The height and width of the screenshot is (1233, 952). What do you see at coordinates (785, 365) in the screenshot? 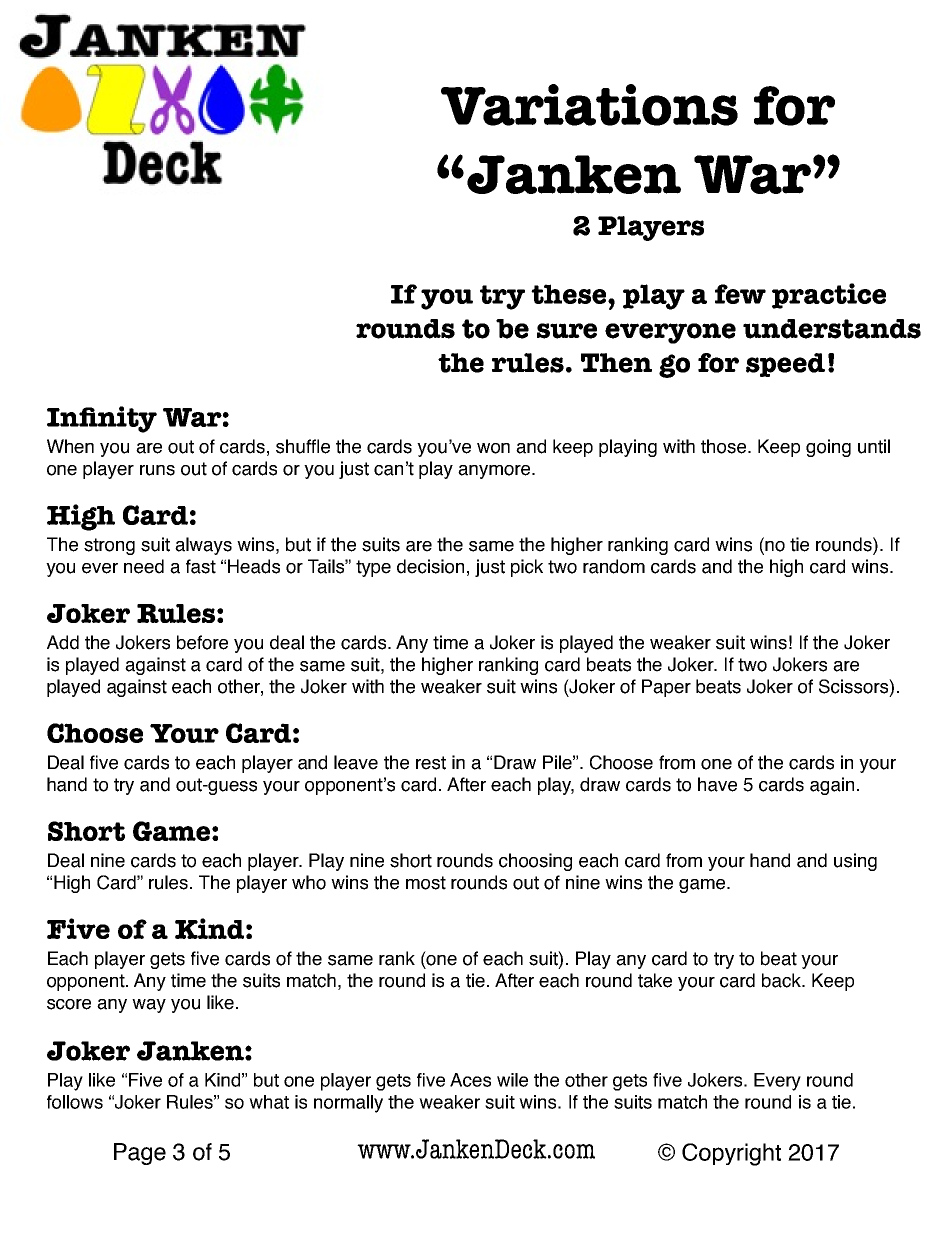
I see `speed` at bounding box center [785, 365].
